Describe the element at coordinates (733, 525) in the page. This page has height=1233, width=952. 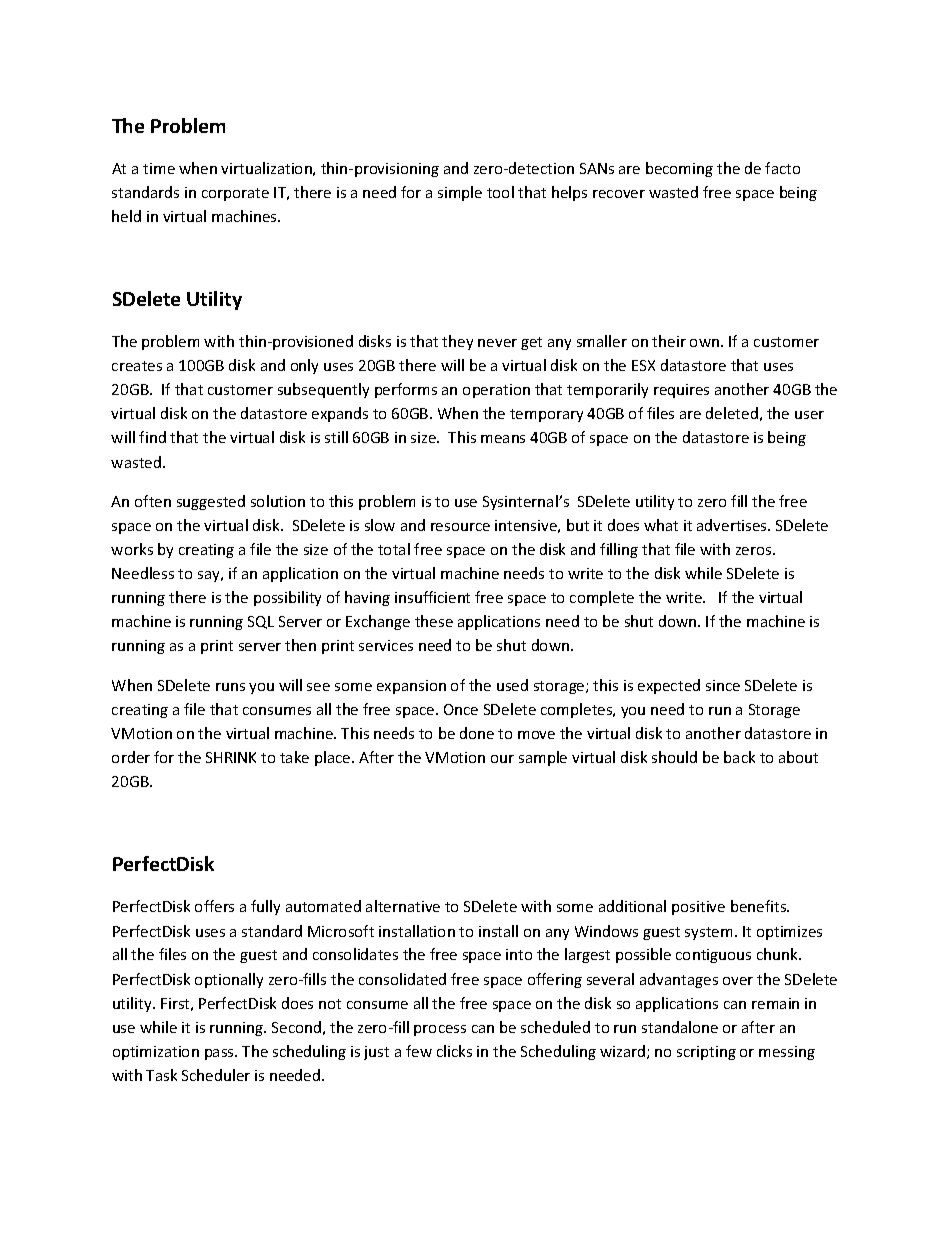
I see `advertises` at that location.
